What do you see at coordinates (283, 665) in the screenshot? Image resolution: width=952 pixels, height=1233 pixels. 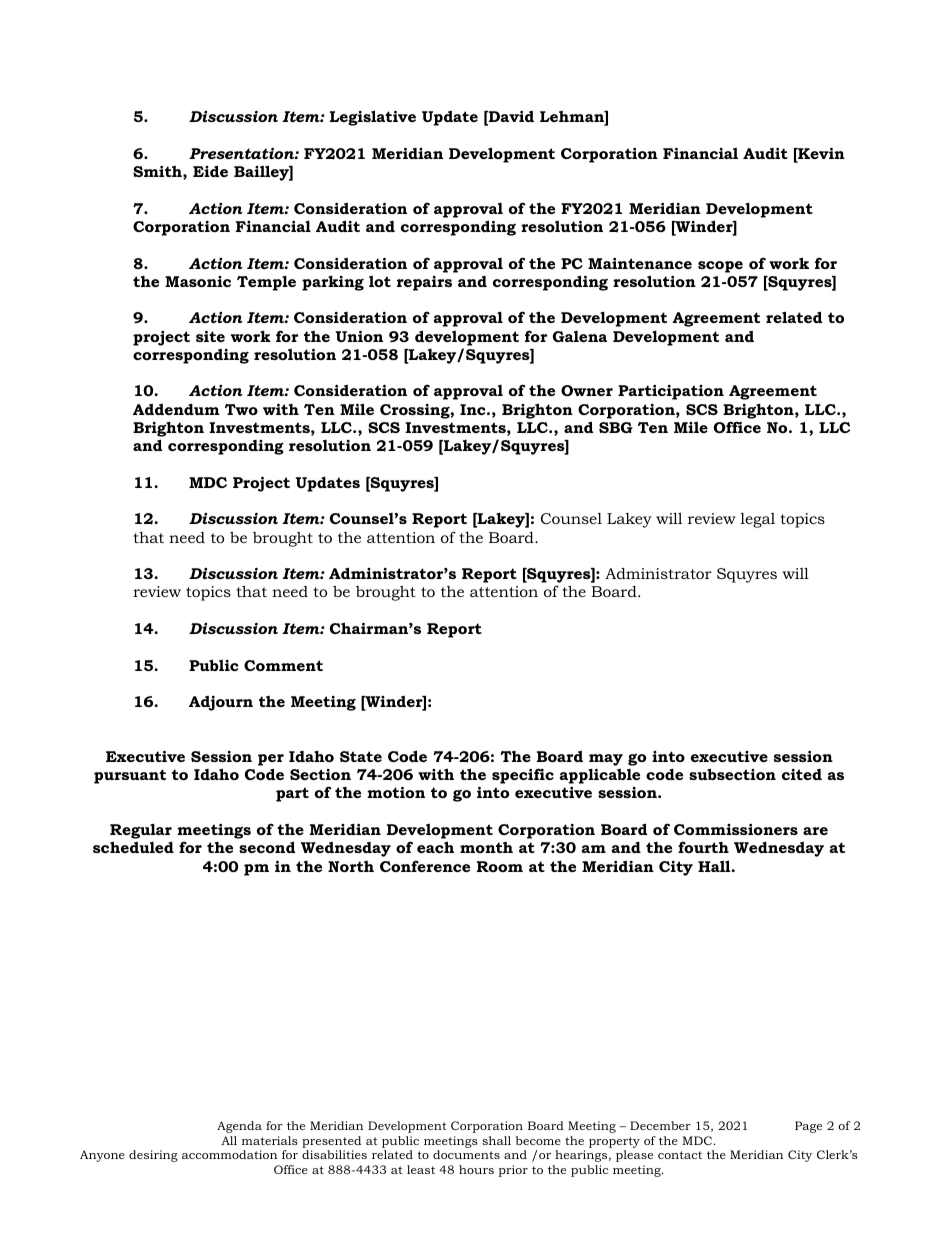 I see `Comment` at bounding box center [283, 665].
